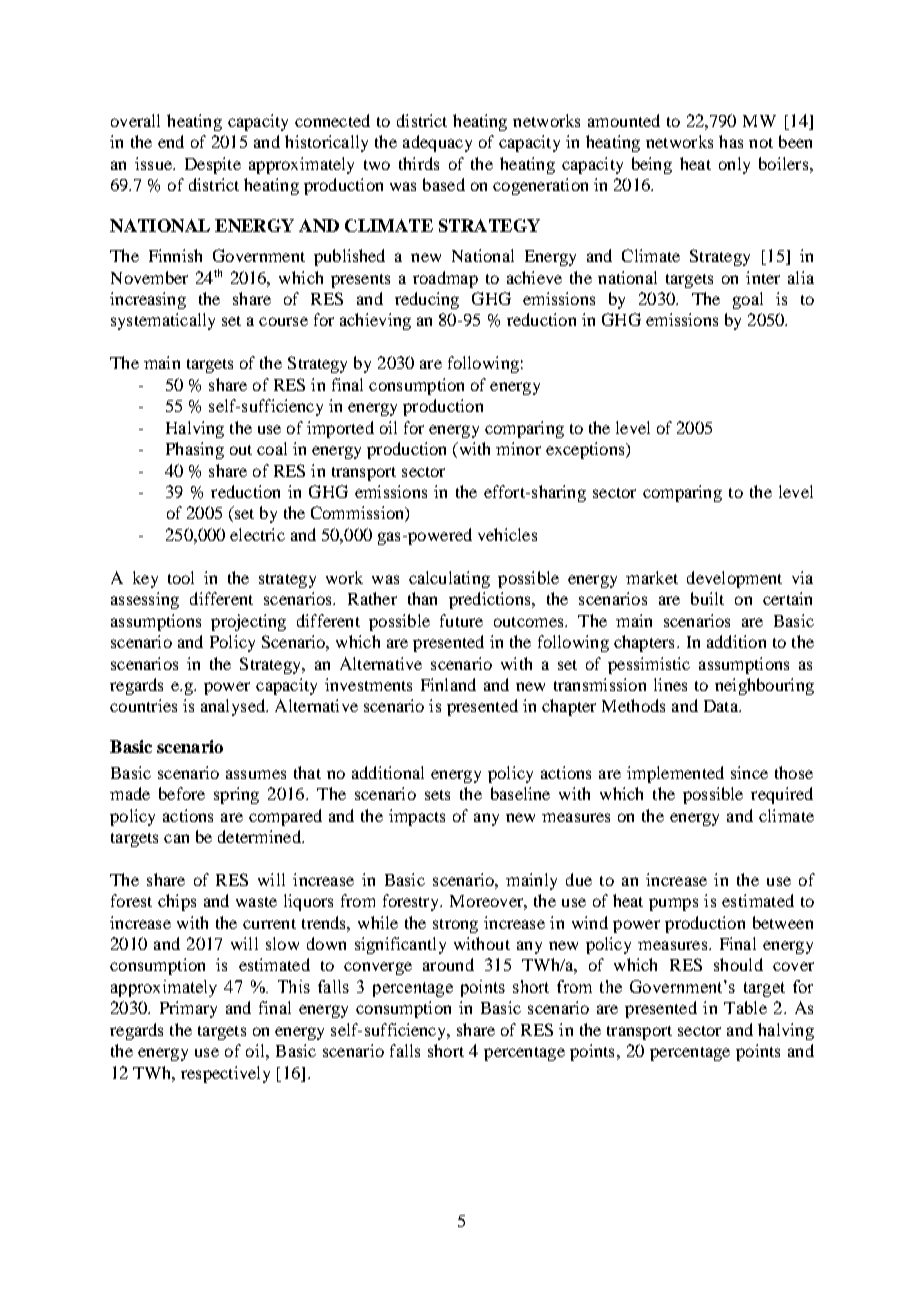  Describe the element at coordinates (455, 926) in the screenshot. I see `strong` at that location.
